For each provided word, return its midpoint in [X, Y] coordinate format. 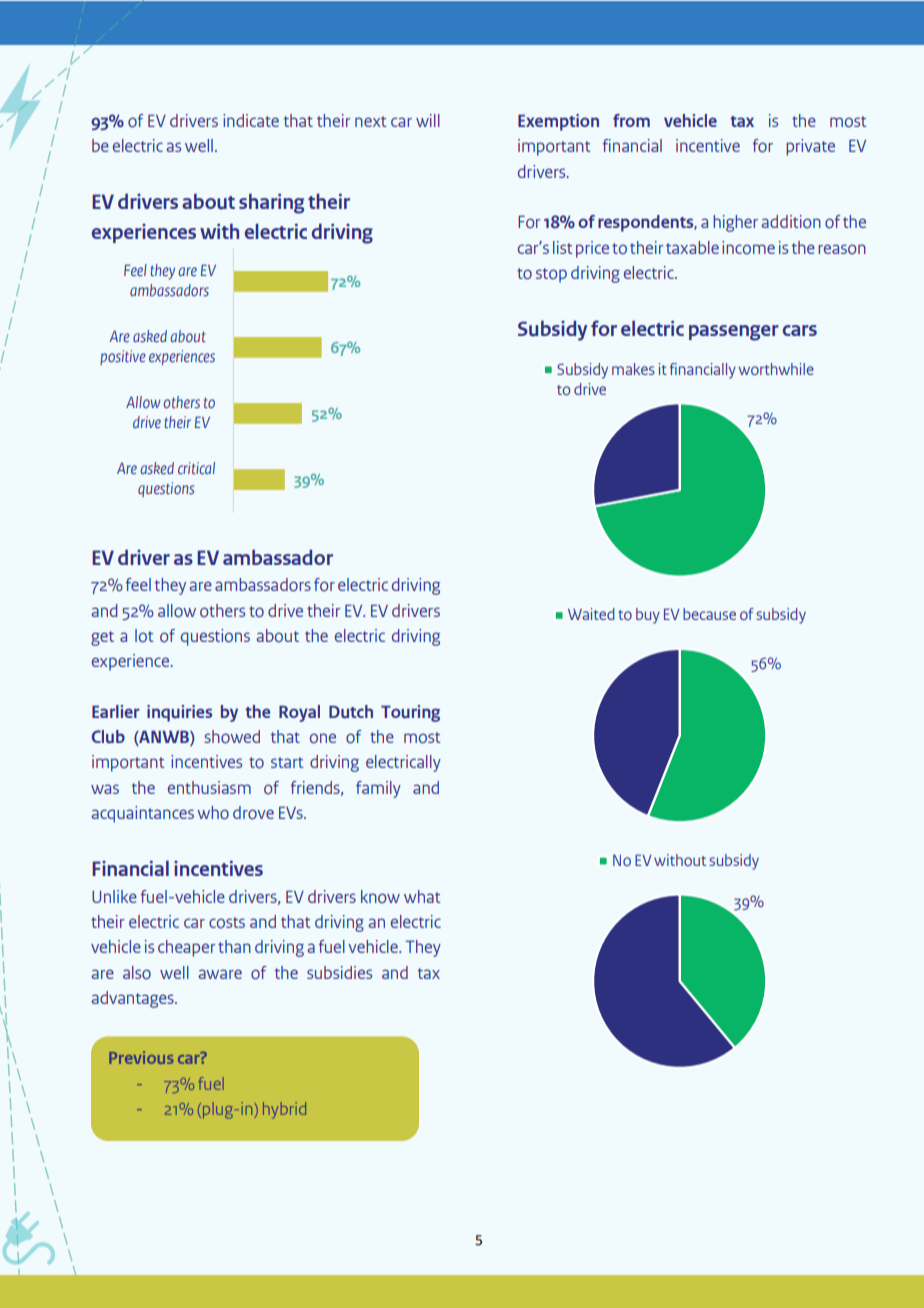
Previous [141, 1057]
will [428, 120]
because [709, 614]
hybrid [284, 1110]
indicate [251, 120]
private [810, 147]
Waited [591, 614]
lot [144, 636]
